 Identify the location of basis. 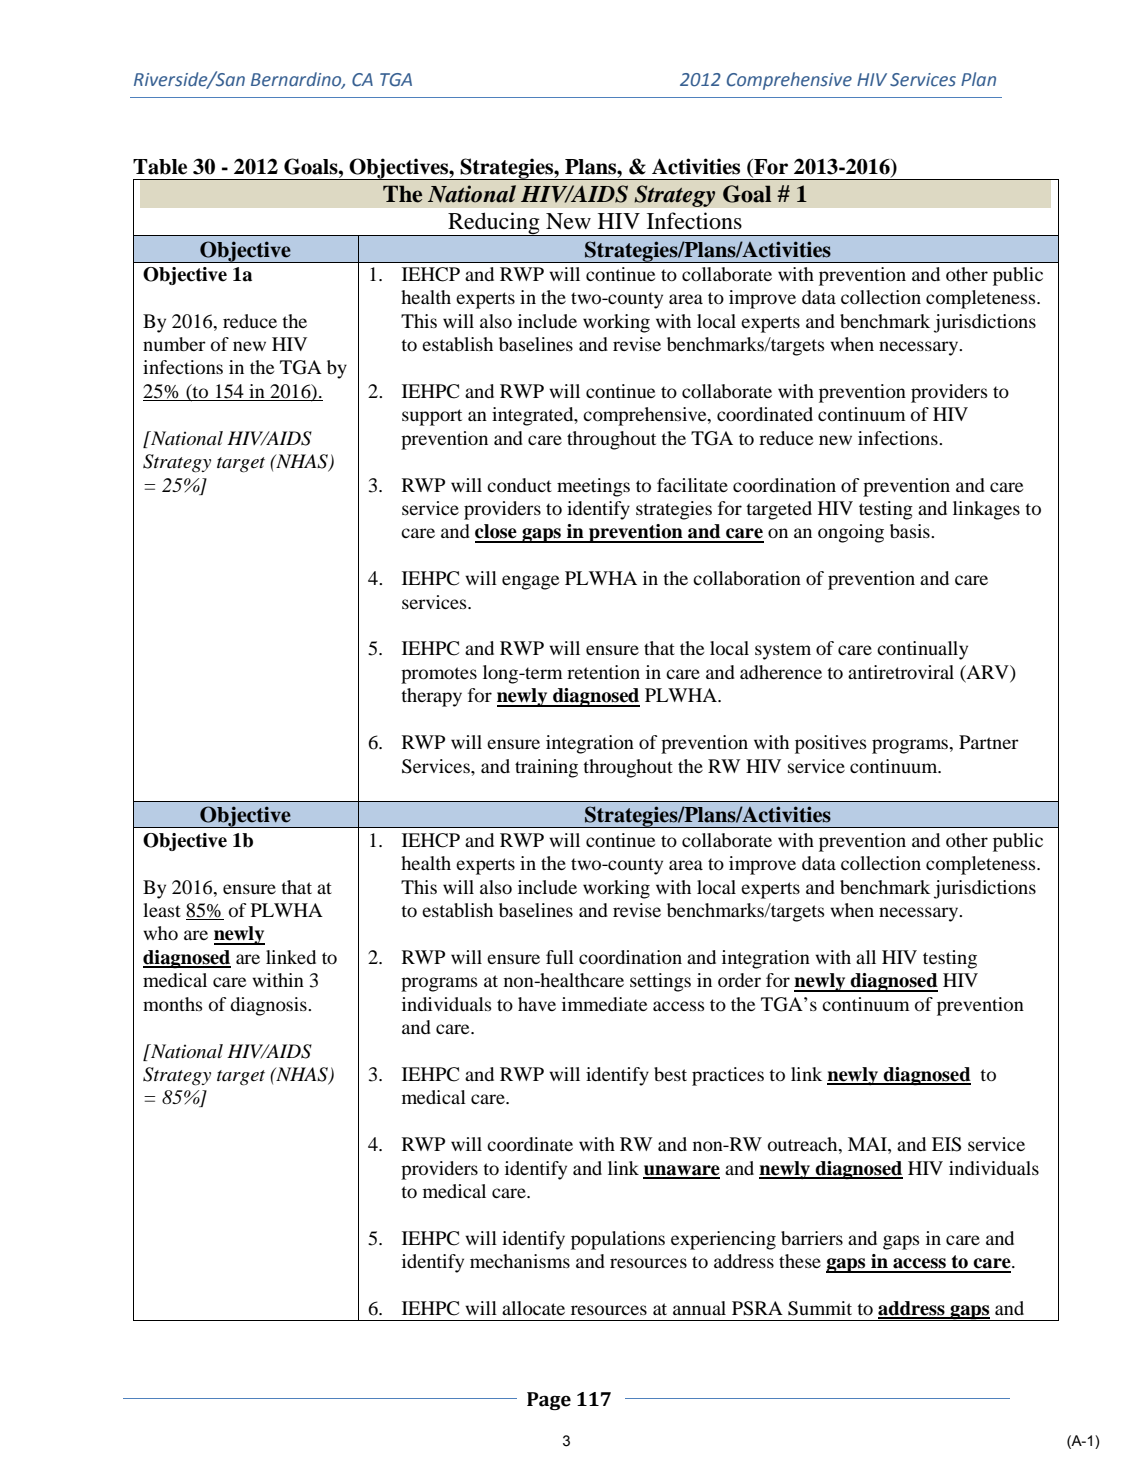
(911, 531).
